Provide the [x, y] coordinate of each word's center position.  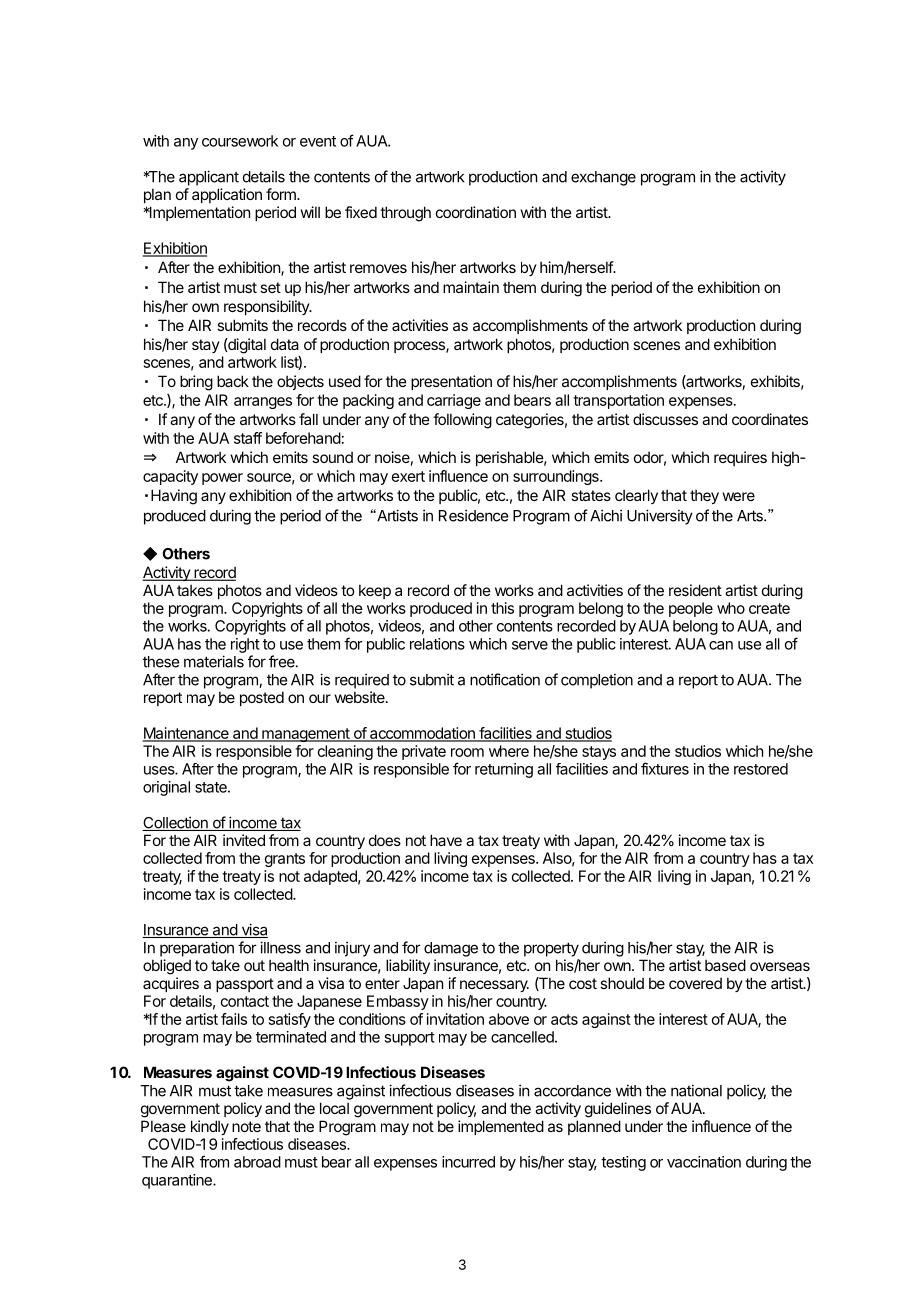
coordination [476, 212]
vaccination [704, 1162]
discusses [665, 419]
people [691, 609]
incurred [468, 1162]
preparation [197, 949]
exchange [603, 178]
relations [437, 644]
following [462, 421]
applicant [209, 178]
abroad [257, 1162]
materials [214, 661]
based [725, 965]
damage [451, 949]
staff [248, 438]
